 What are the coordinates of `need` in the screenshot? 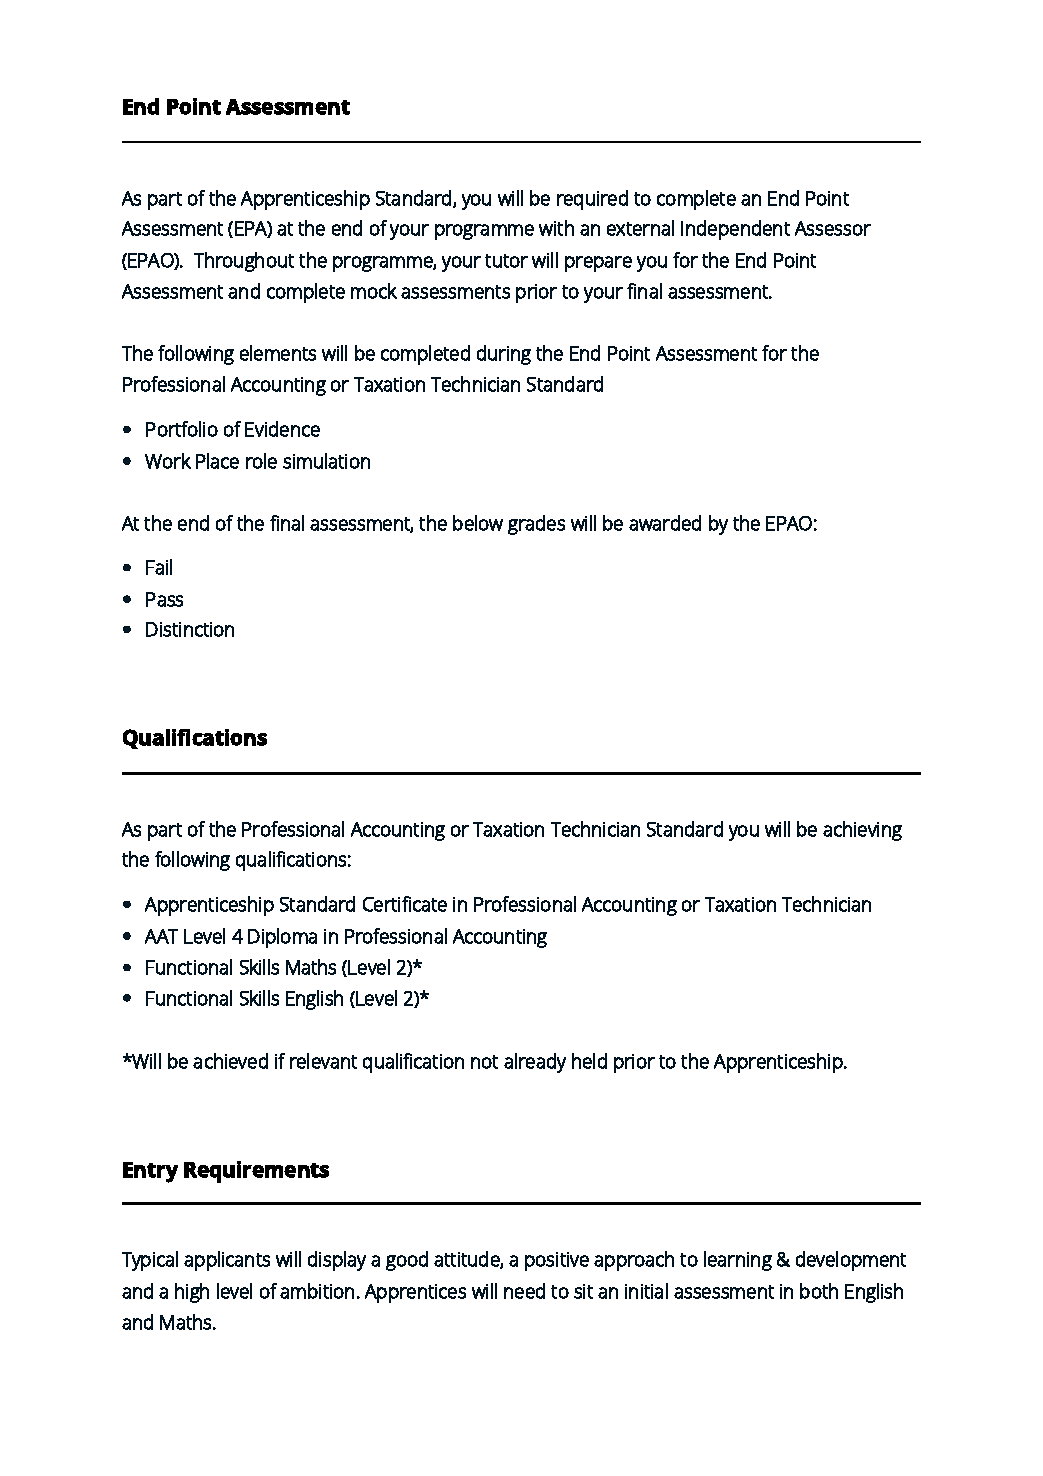 It's located at (524, 1291).
